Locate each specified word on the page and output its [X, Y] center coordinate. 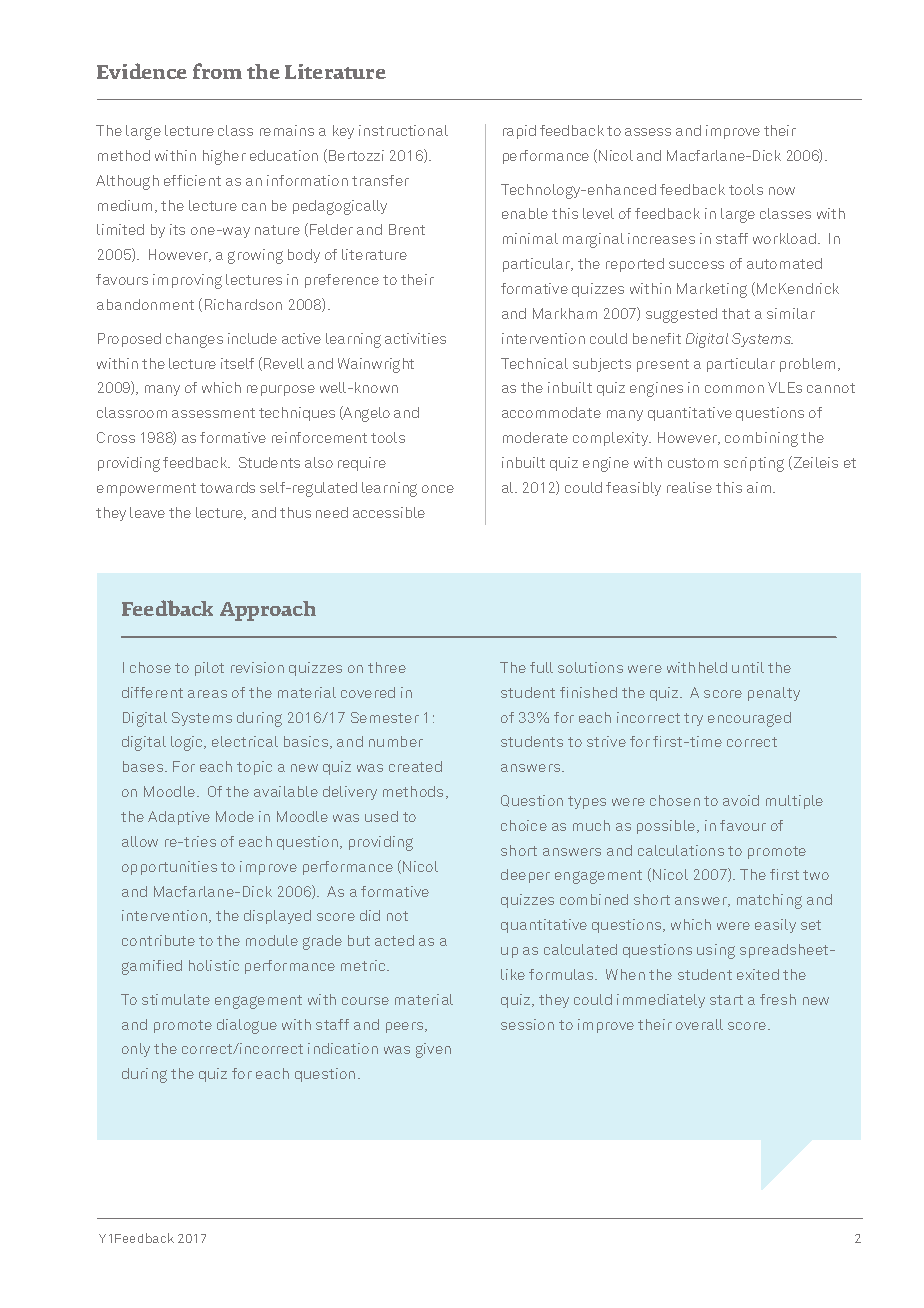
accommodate [551, 412]
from [217, 71]
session [527, 1024]
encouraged [749, 719]
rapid [519, 132]
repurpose [281, 390]
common [734, 389]
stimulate [176, 999]
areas [207, 694]
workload [784, 238]
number [396, 741]
